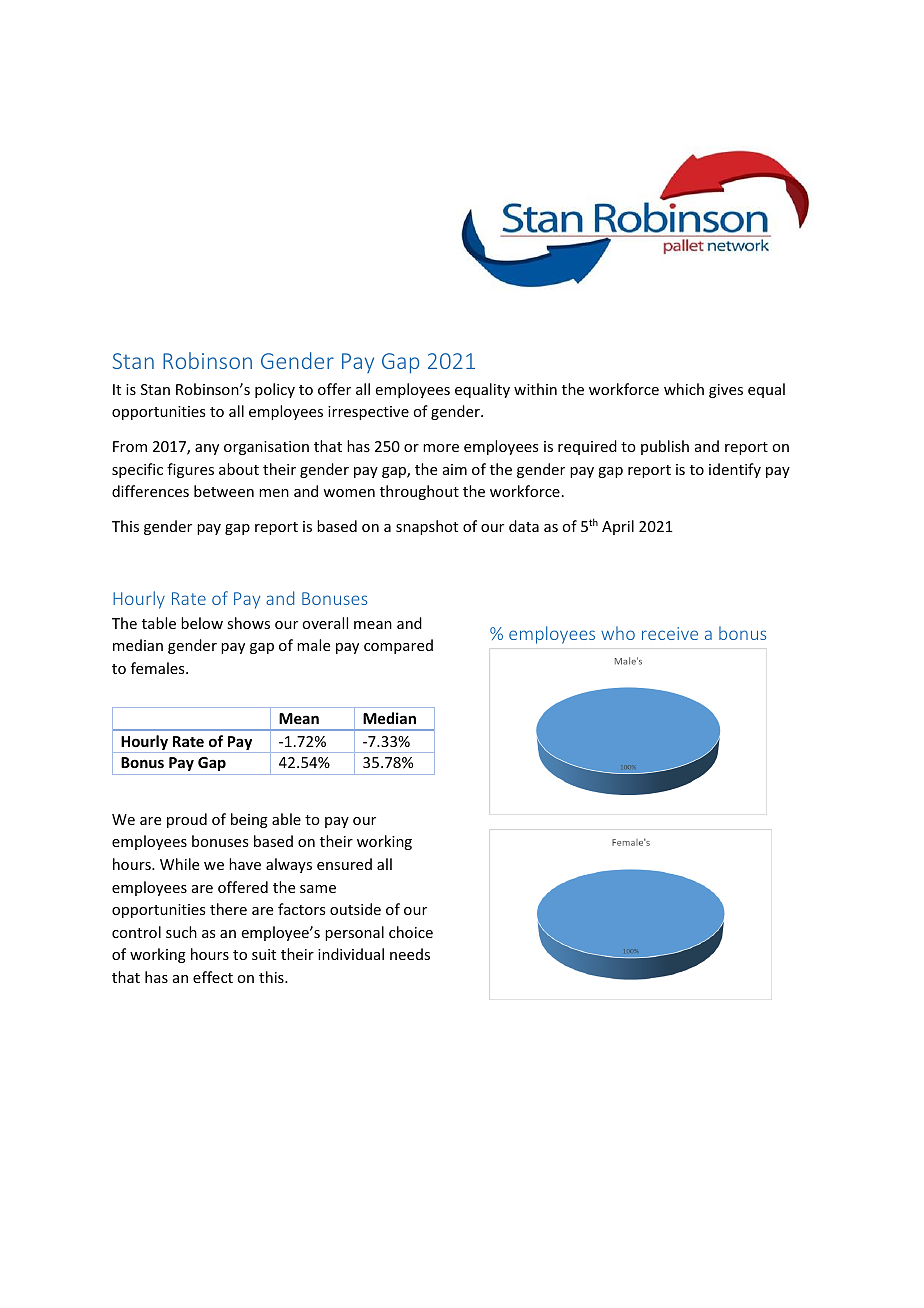 This screenshot has width=924, height=1308. Describe the element at coordinates (618, 633) in the screenshot. I see `who` at that location.
